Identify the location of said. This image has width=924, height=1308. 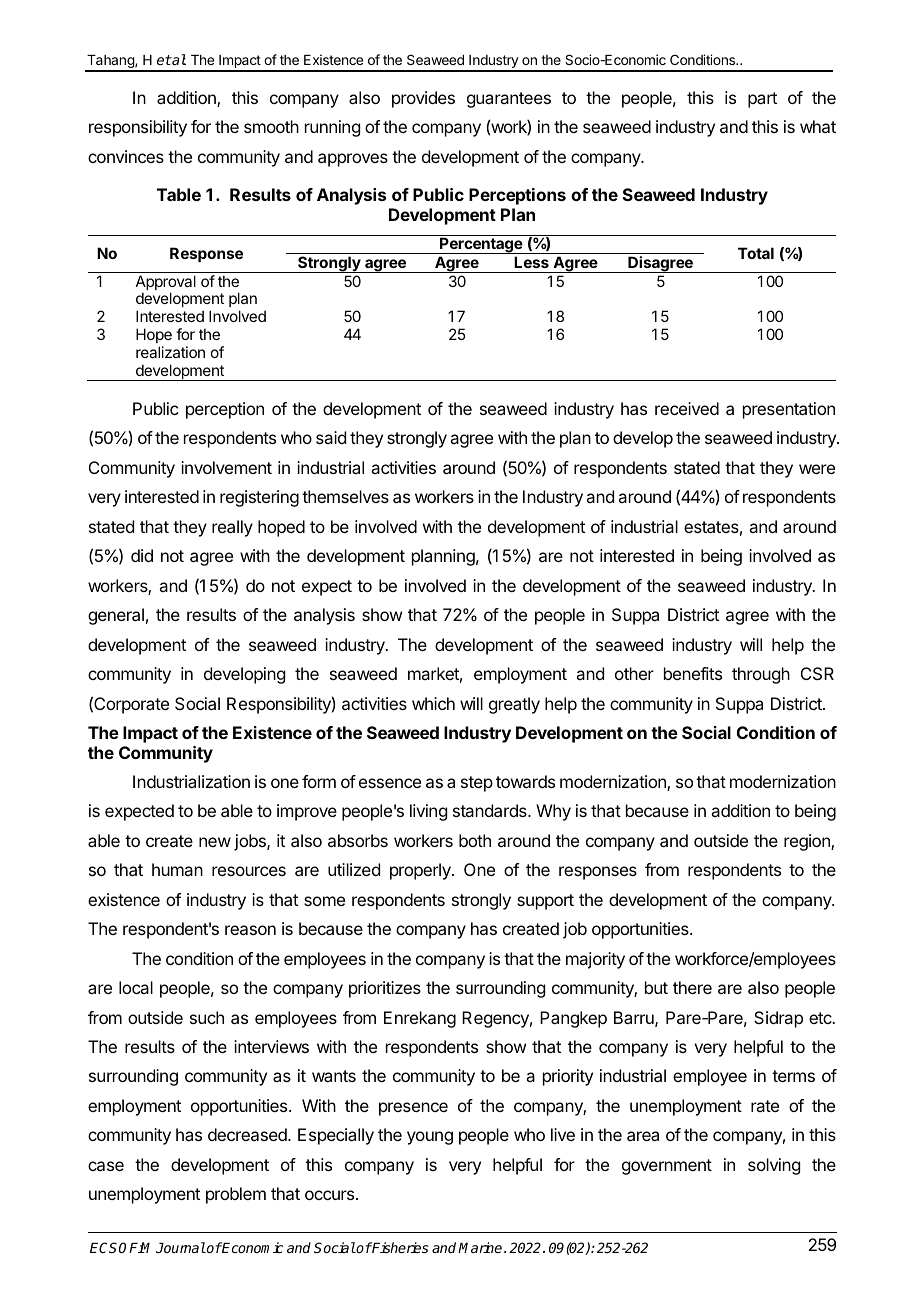
(331, 437).
